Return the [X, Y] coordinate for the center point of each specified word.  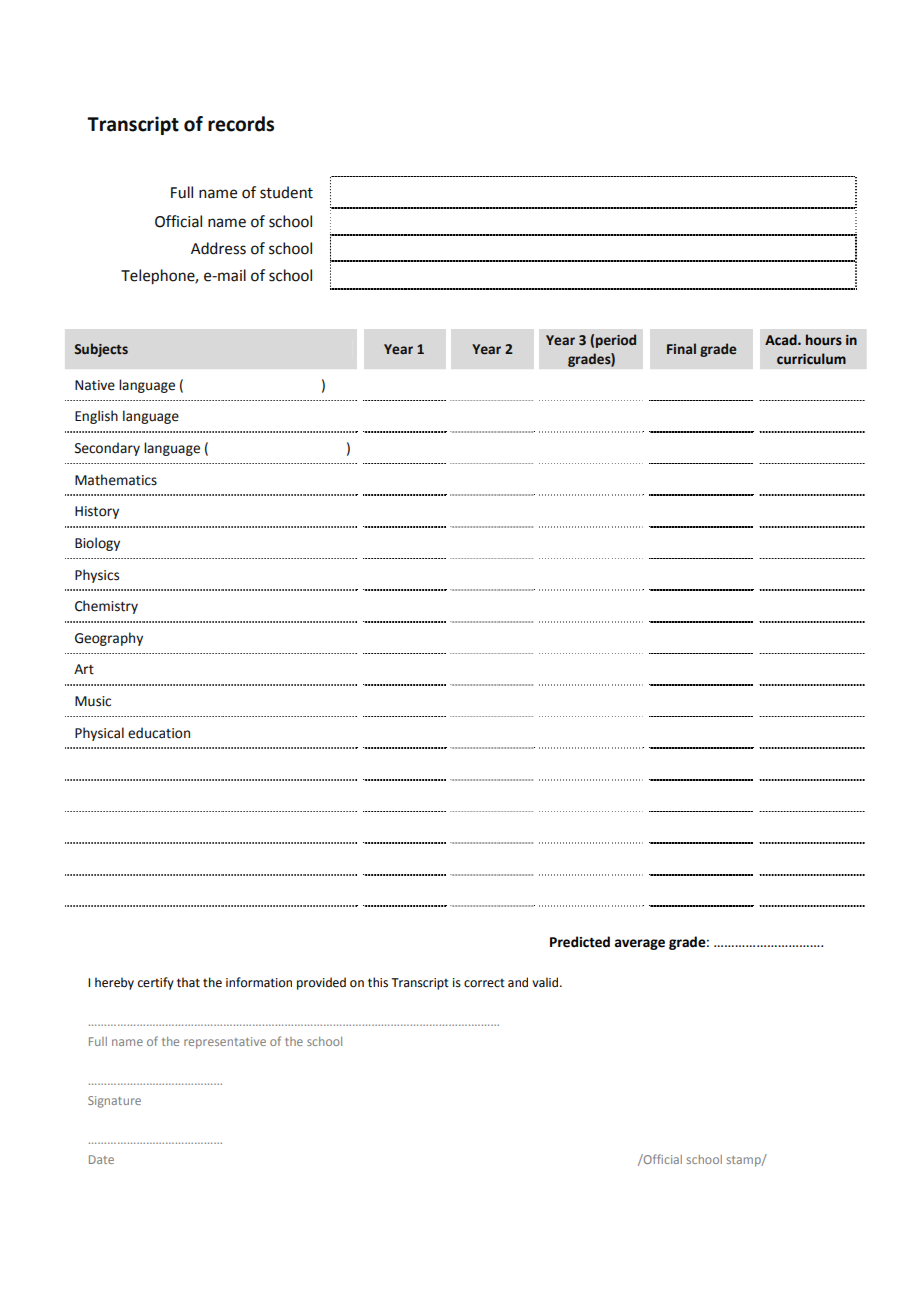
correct [484, 983]
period [616, 341]
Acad [782, 340]
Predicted [580, 942]
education [159, 733]
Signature [114, 1102]
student [286, 192]
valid [546, 982]
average [639, 944]
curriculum [811, 359]
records [241, 124]
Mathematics [116, 480]
